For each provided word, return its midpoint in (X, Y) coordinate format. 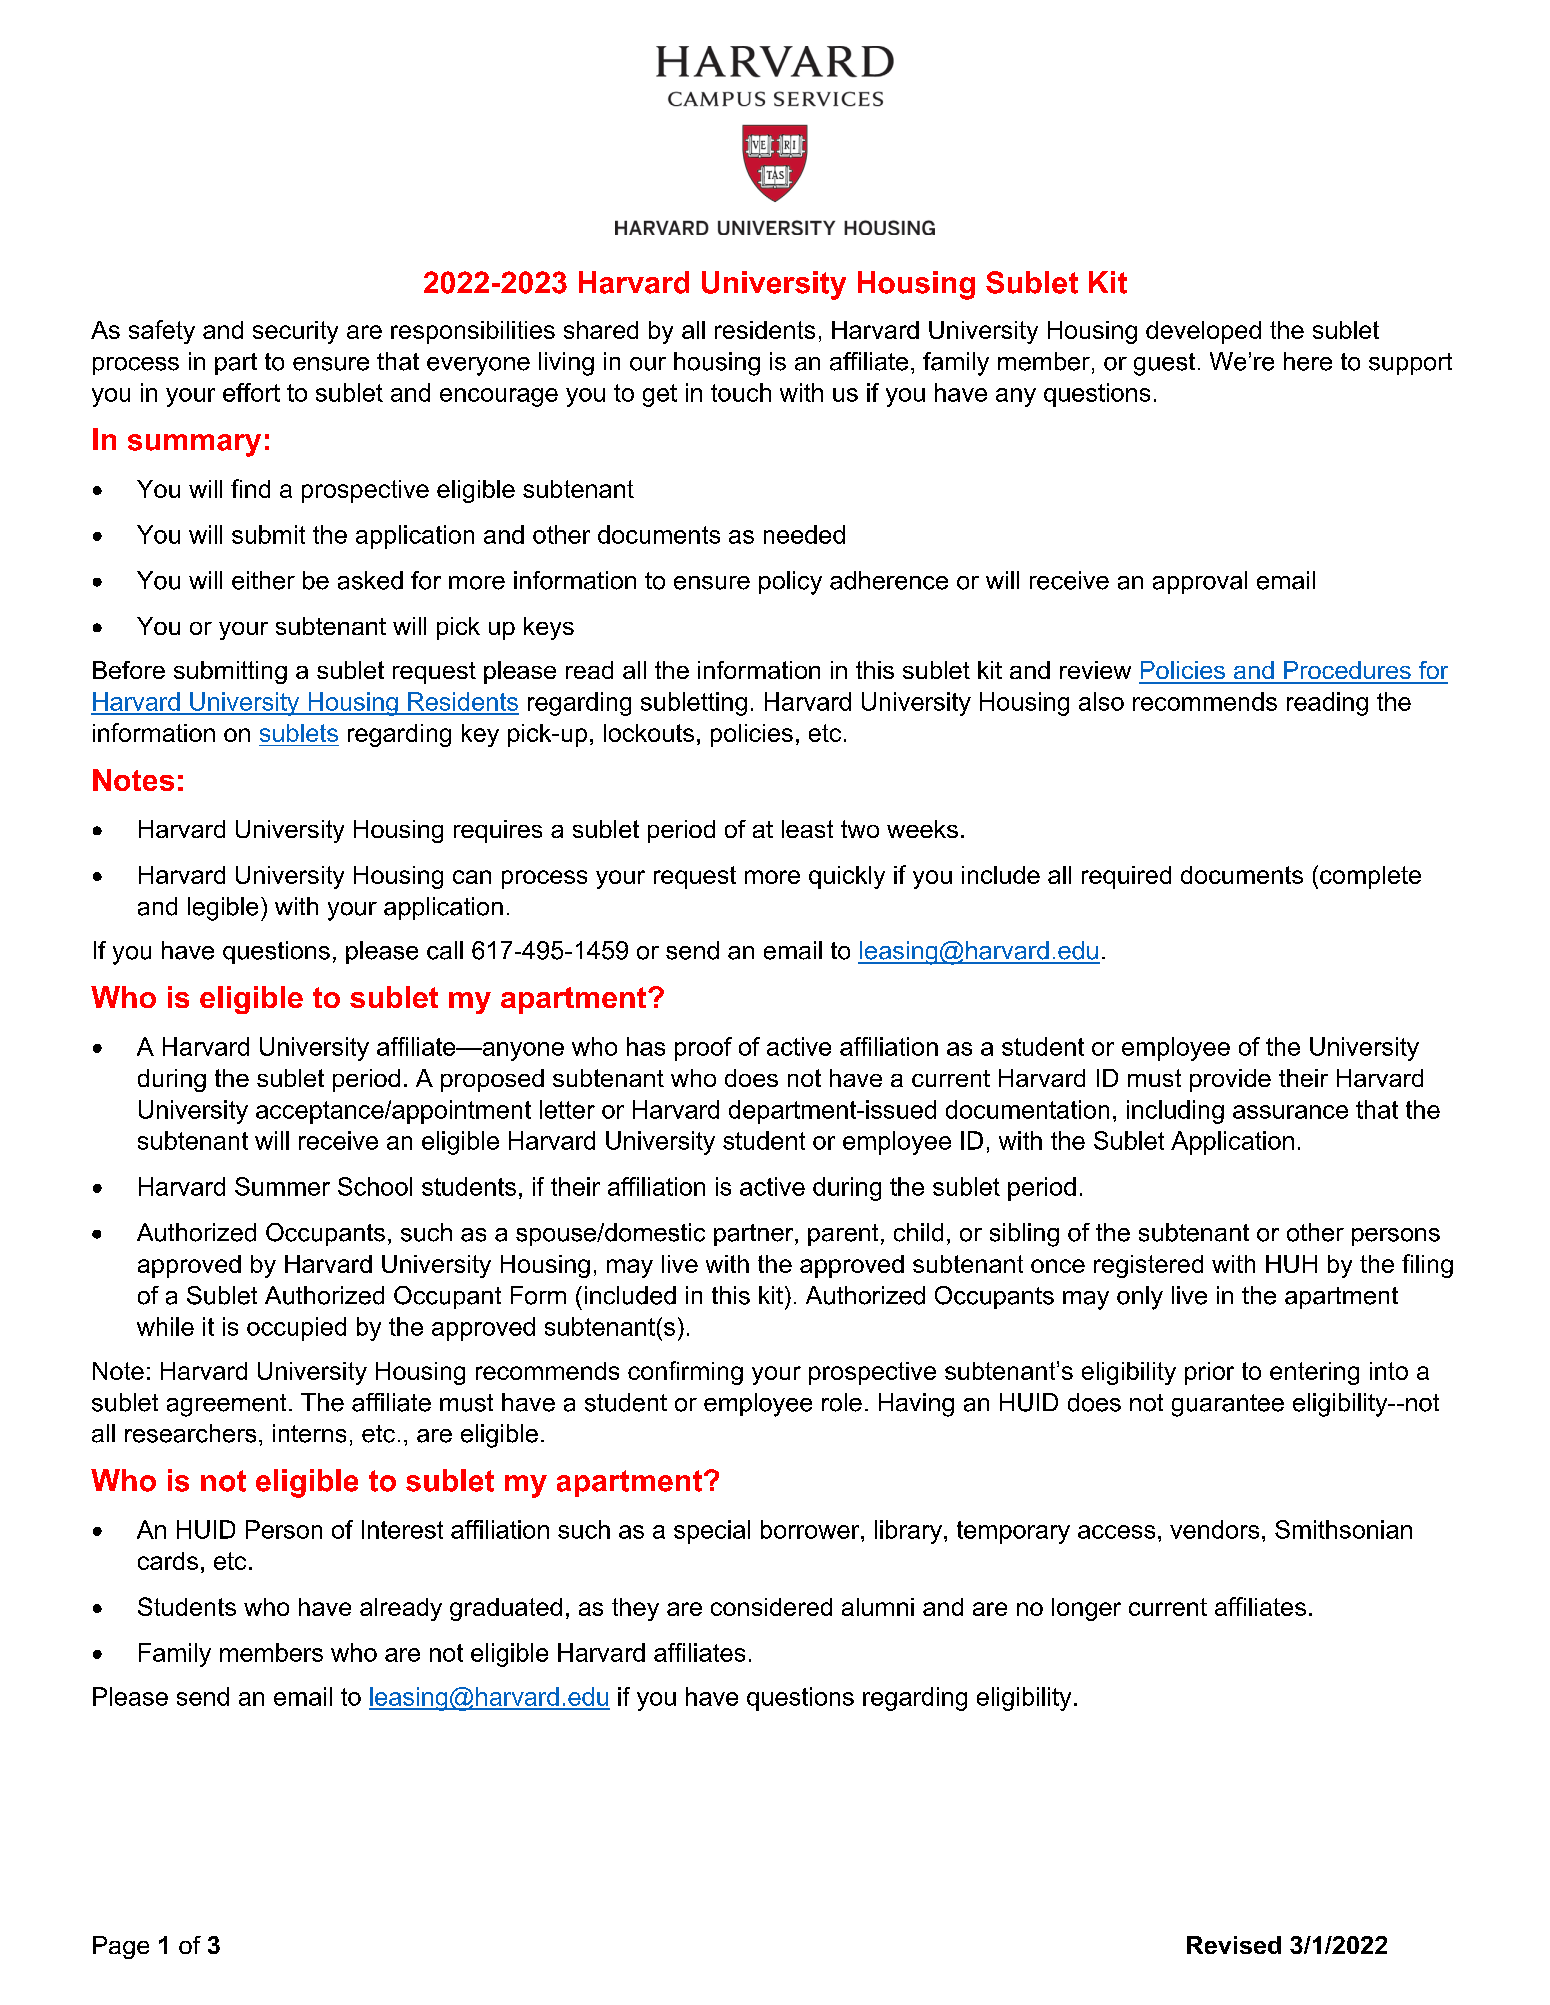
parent (843, 1235)
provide (1230, 1080)
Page (121, 1947)
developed (1203, 332)
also (1101, 701)
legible (223, 909)
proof (703, 1049)
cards (168, 1561)
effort (251, 392)
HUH (1291, 1264)
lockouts (649, 733)
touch (741, 392)
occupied (296, 1329)
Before (129, 670)
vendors (1214, 1529)
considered (771, 1607)
